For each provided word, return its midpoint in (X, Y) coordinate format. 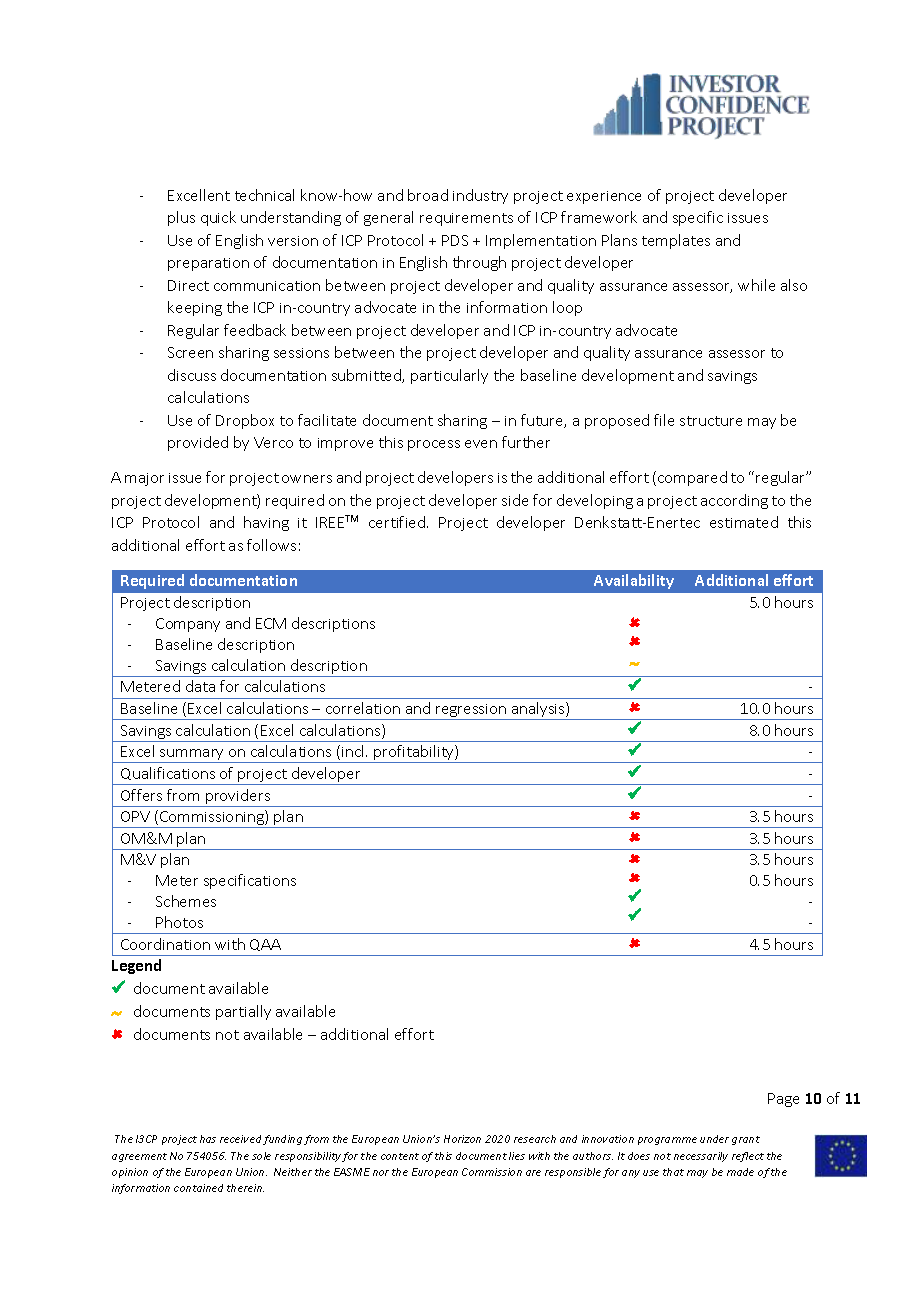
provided (198, 443)
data (200, 686)
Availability (634, 581)
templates (676, 241)
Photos (179, 922)
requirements (466, 219)
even (481, 444)
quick (218, 218)
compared (692, 478)
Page (783, 1100)
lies (517, 1156)
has (208, 1139)
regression (471, 712)
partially (243, 1012)
